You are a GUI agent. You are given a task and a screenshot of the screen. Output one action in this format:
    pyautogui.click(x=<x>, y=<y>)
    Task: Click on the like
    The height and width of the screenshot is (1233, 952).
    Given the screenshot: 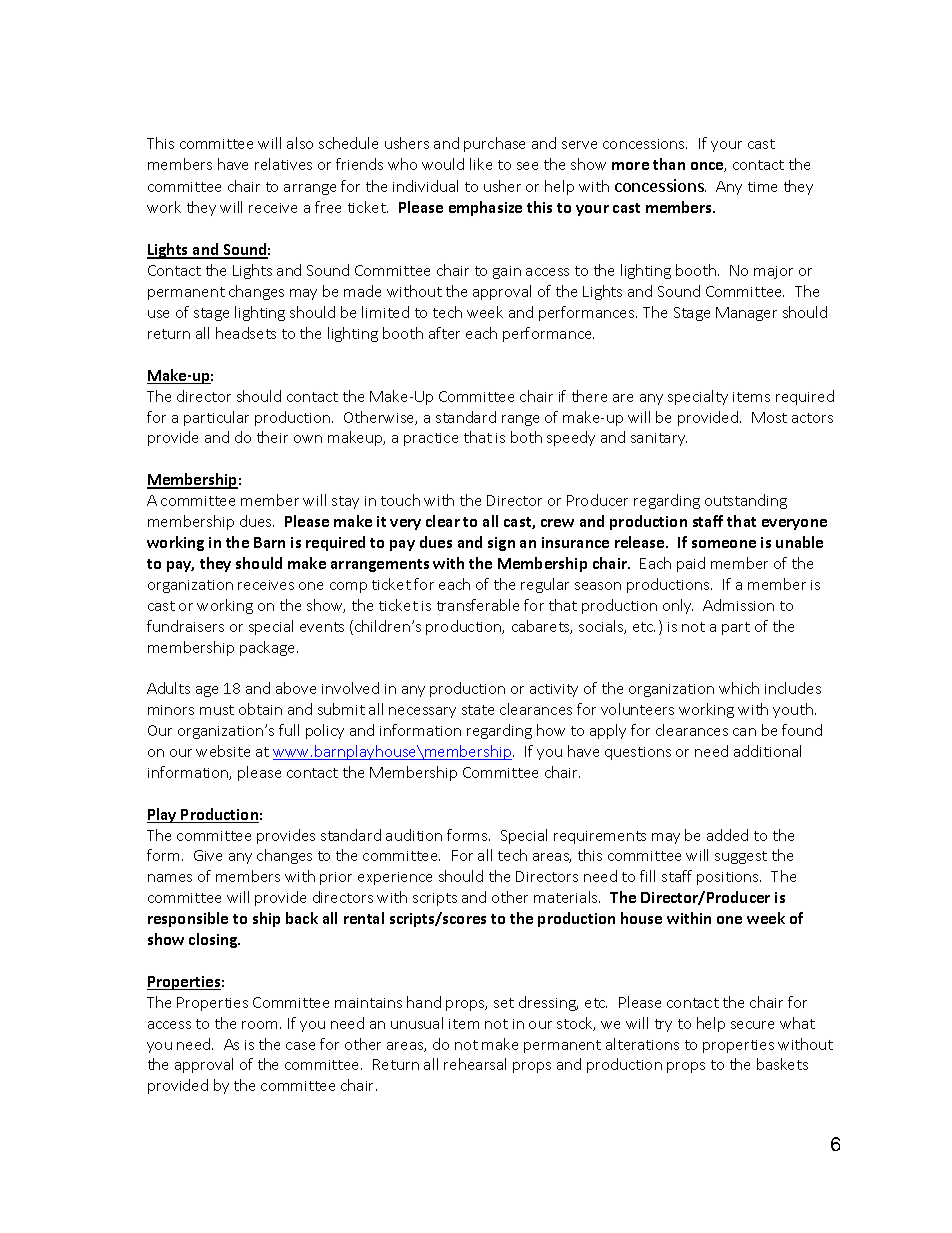 What is the action you would take?
    pyautogui.click(x=481, y=164)
